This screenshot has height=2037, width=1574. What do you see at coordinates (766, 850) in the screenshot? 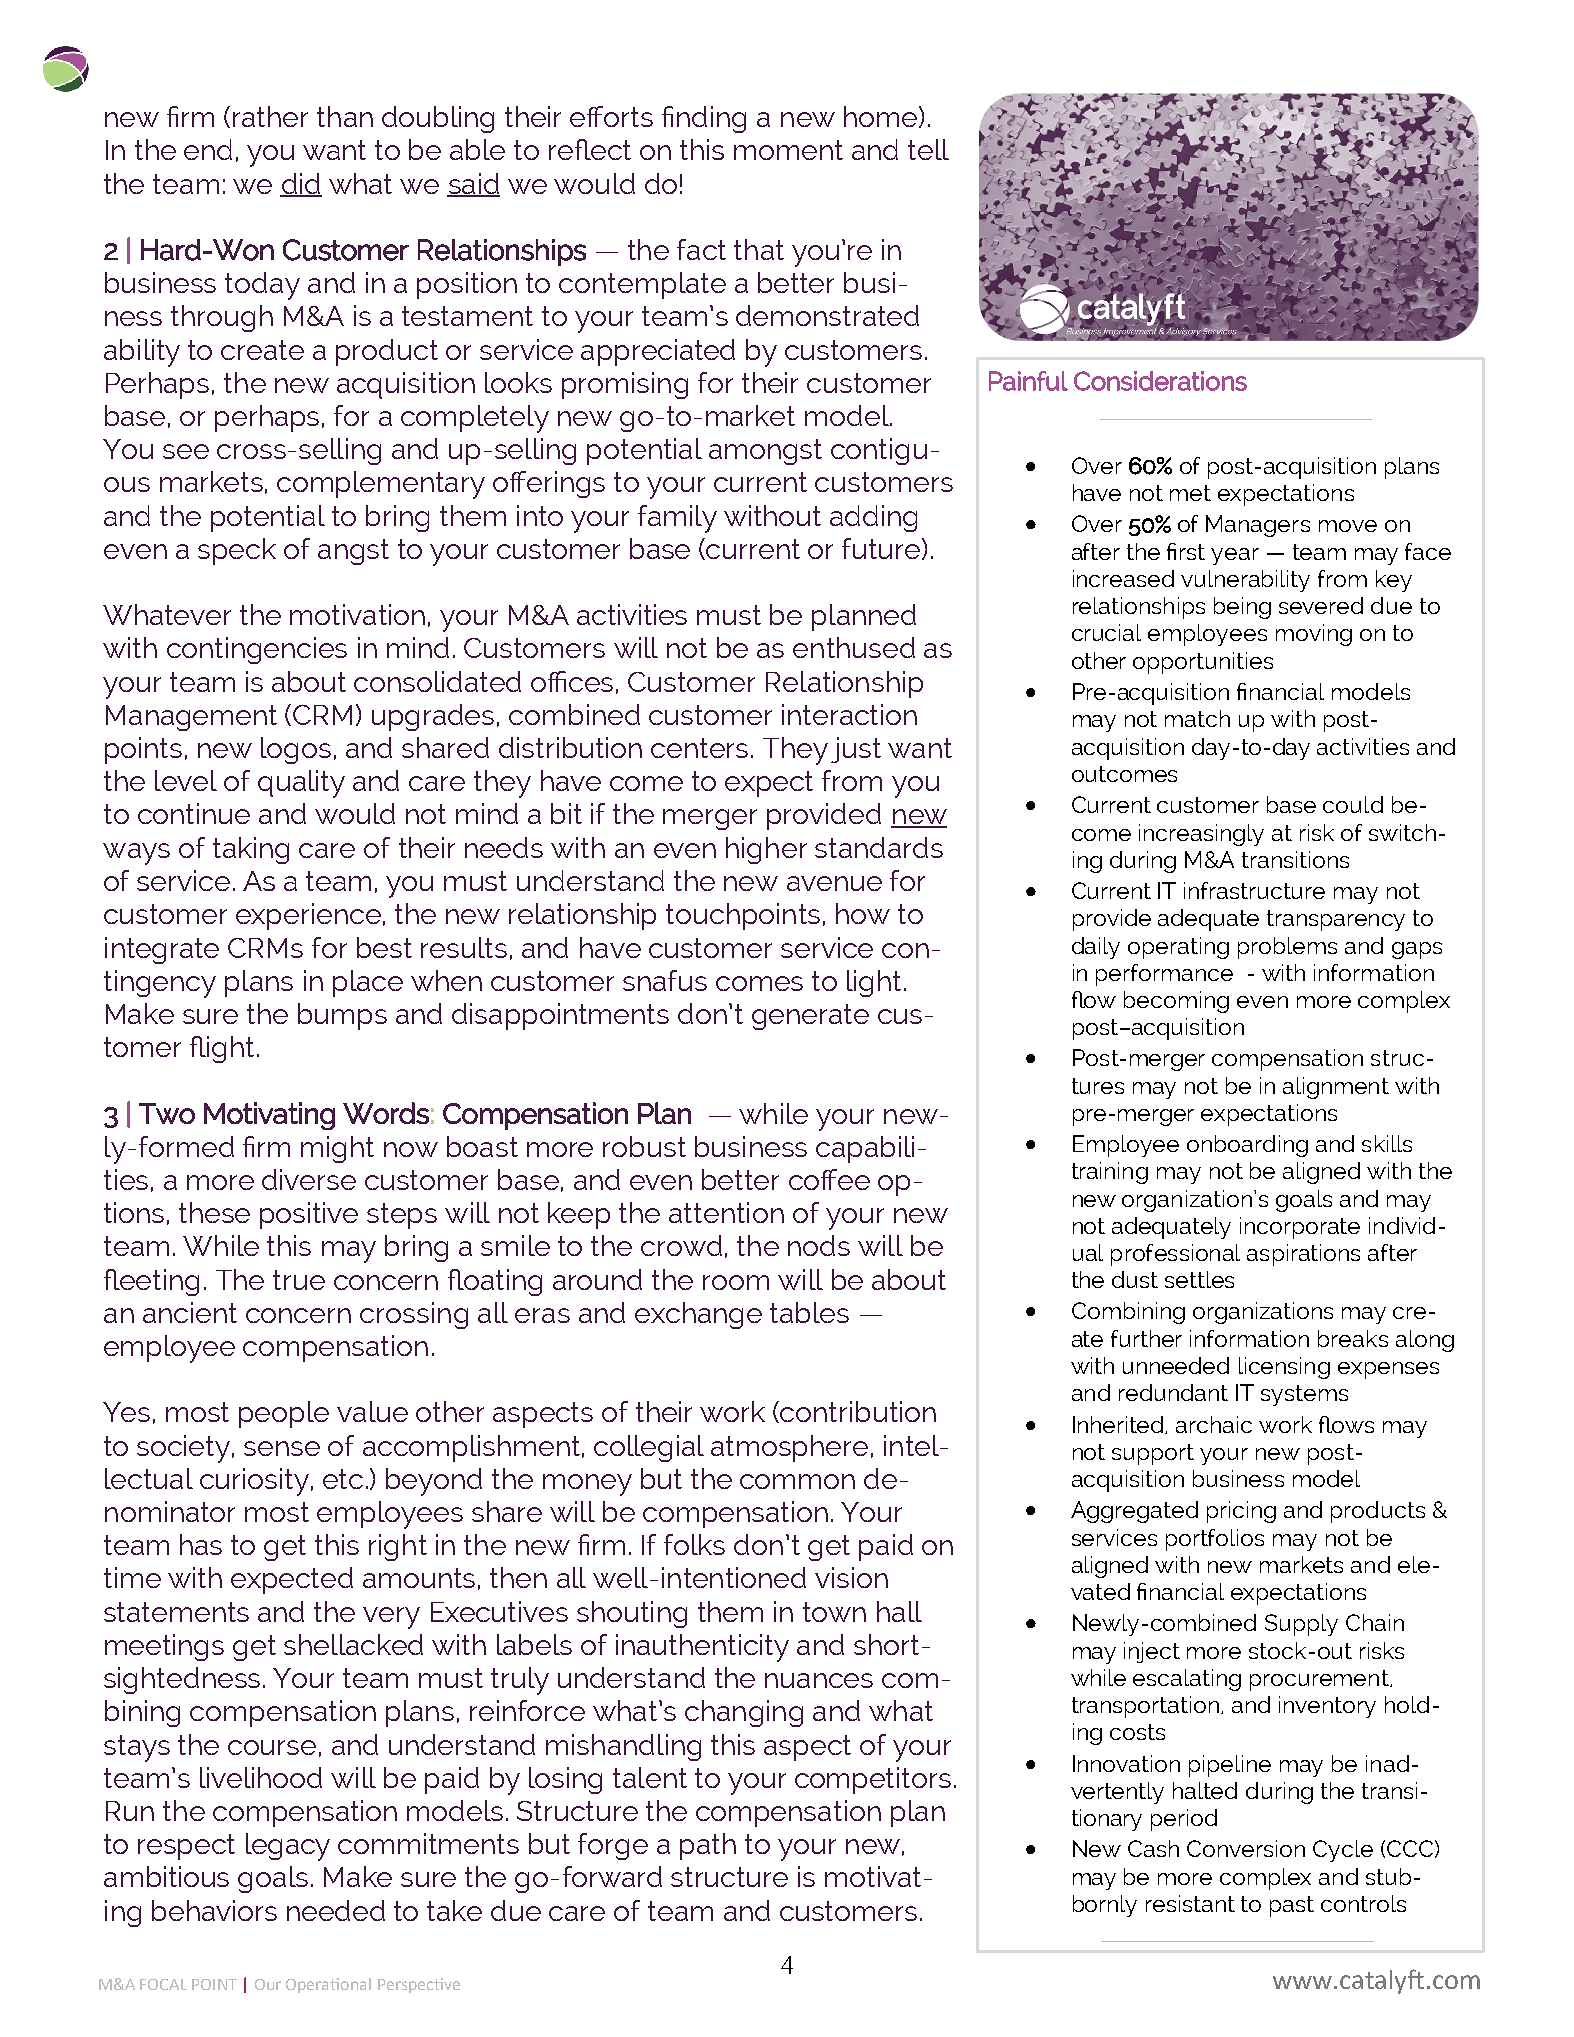
I see `higher` at bounding box center [766, 850].
